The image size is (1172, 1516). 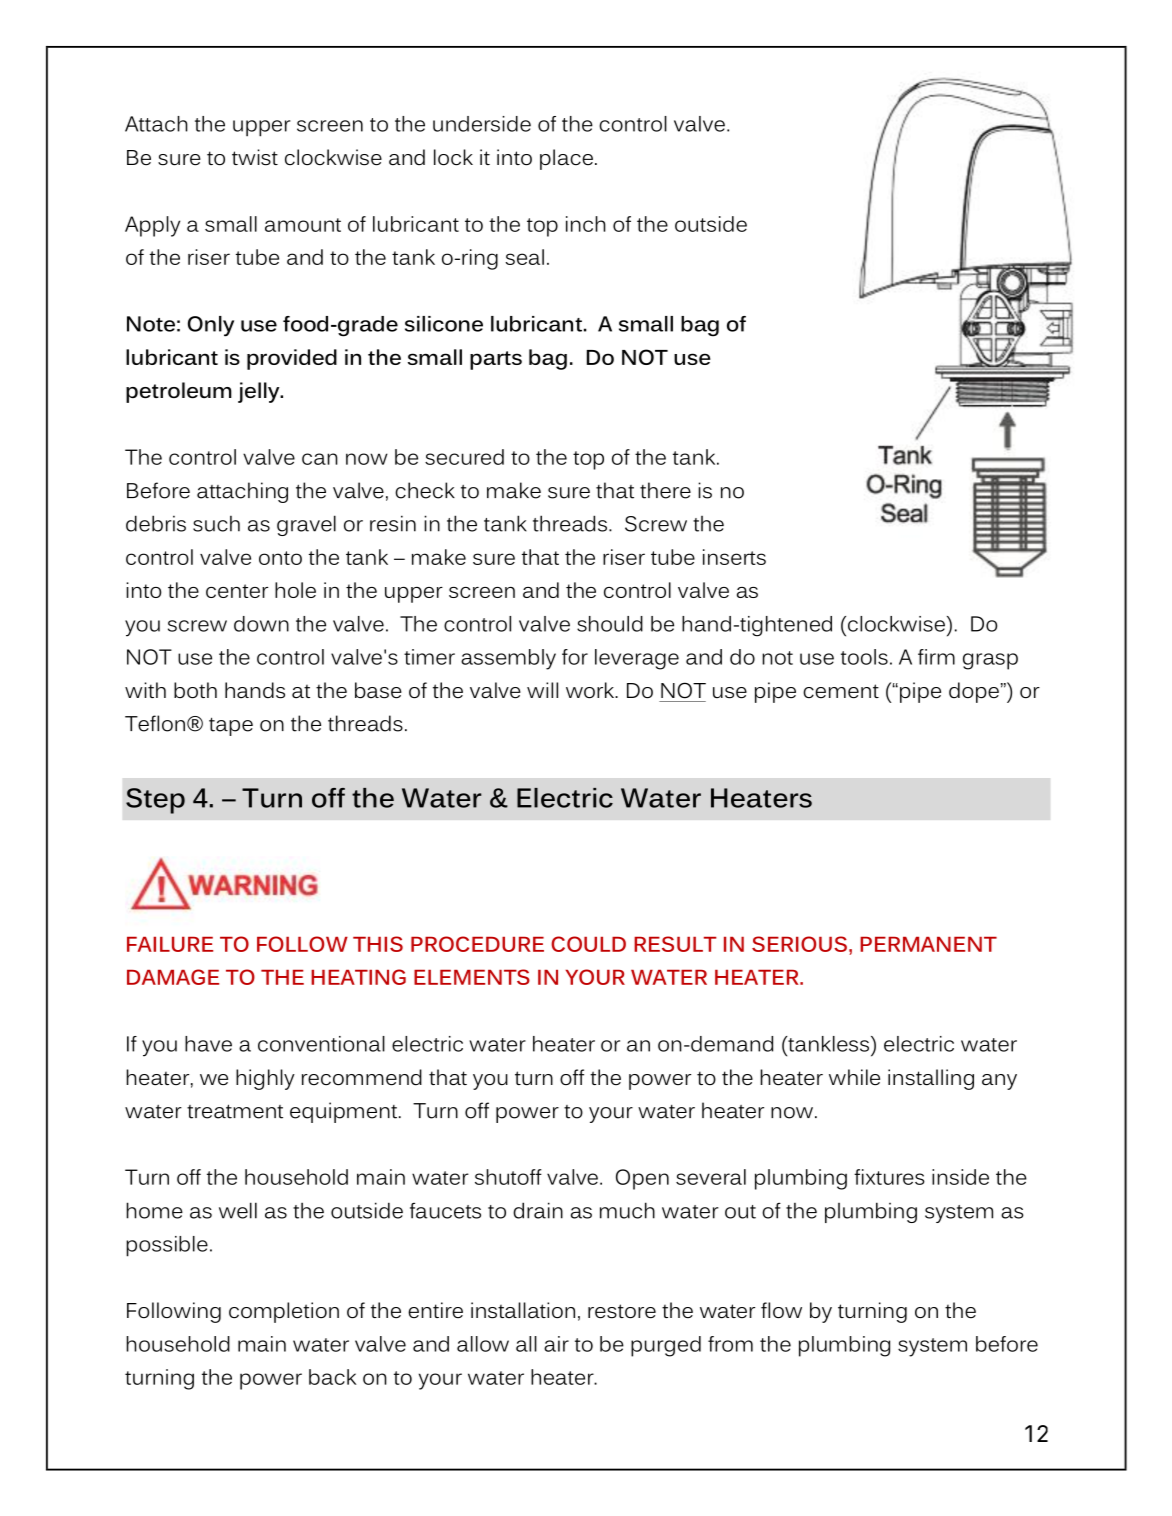 What do you see at coordinates (928, 944) in the image?
I see `PERMANENT` at bounding box center [928, 944].
